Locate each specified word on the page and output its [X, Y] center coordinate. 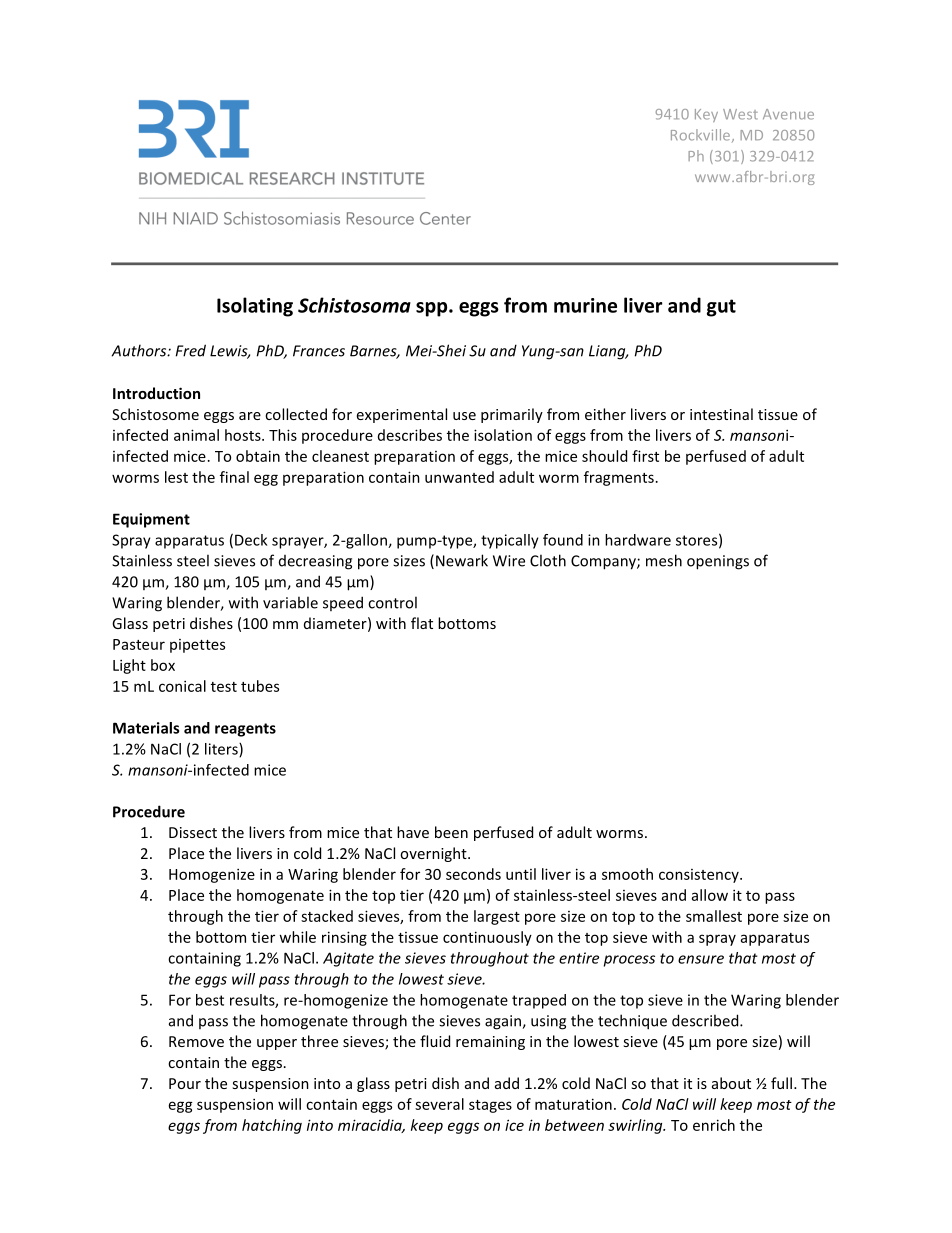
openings [718, 562]
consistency [700, 876]
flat [422, 623]
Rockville [702, 135]
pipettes [197, 646]
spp [433, 309]
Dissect [193, 832]
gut [721, 308]
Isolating [255, 307]
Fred [190, 350]
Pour [185, 1083]
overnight [434, 854]
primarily [512, 415]
